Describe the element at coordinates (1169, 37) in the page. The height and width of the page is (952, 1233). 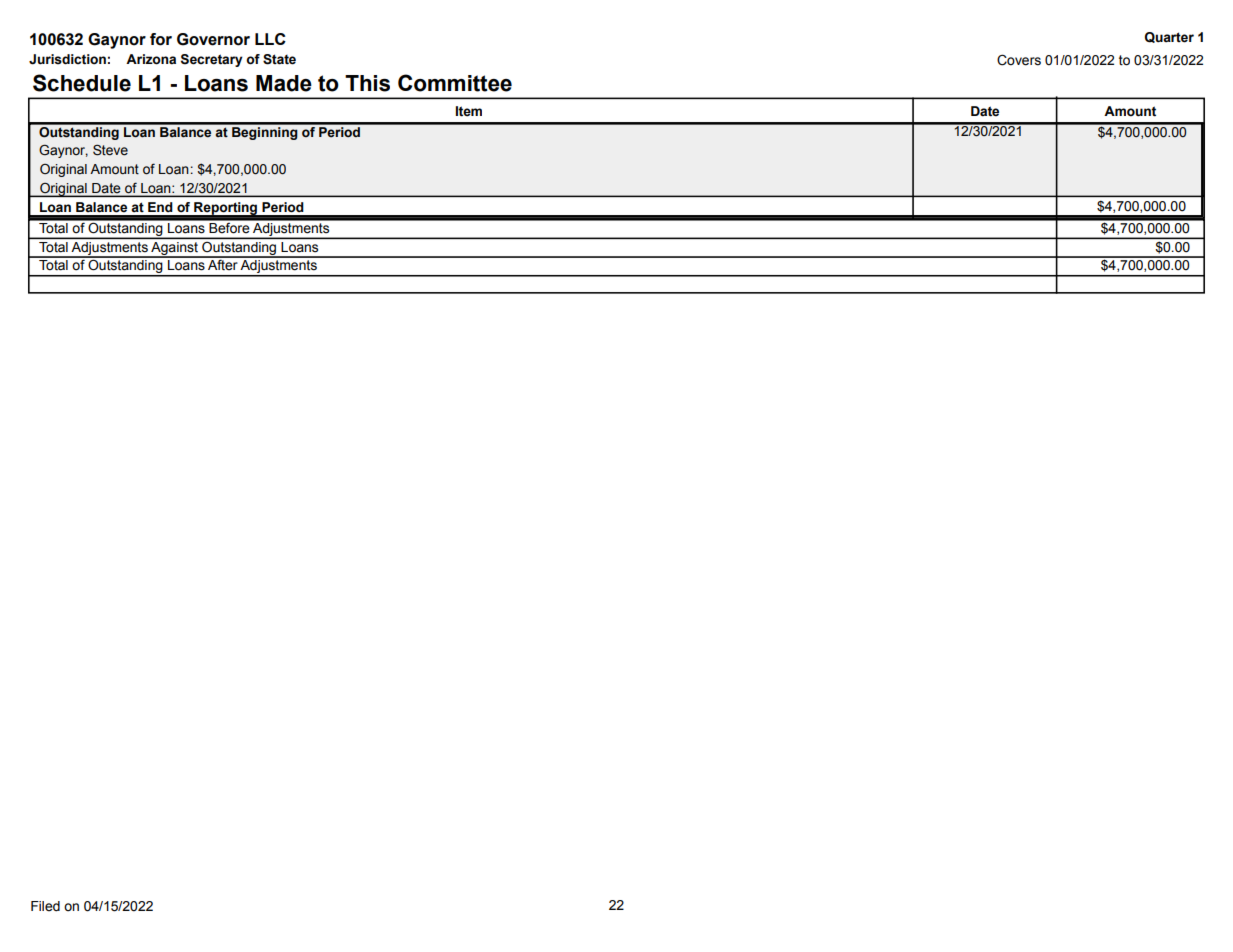
I see `Quarter` at that location.
